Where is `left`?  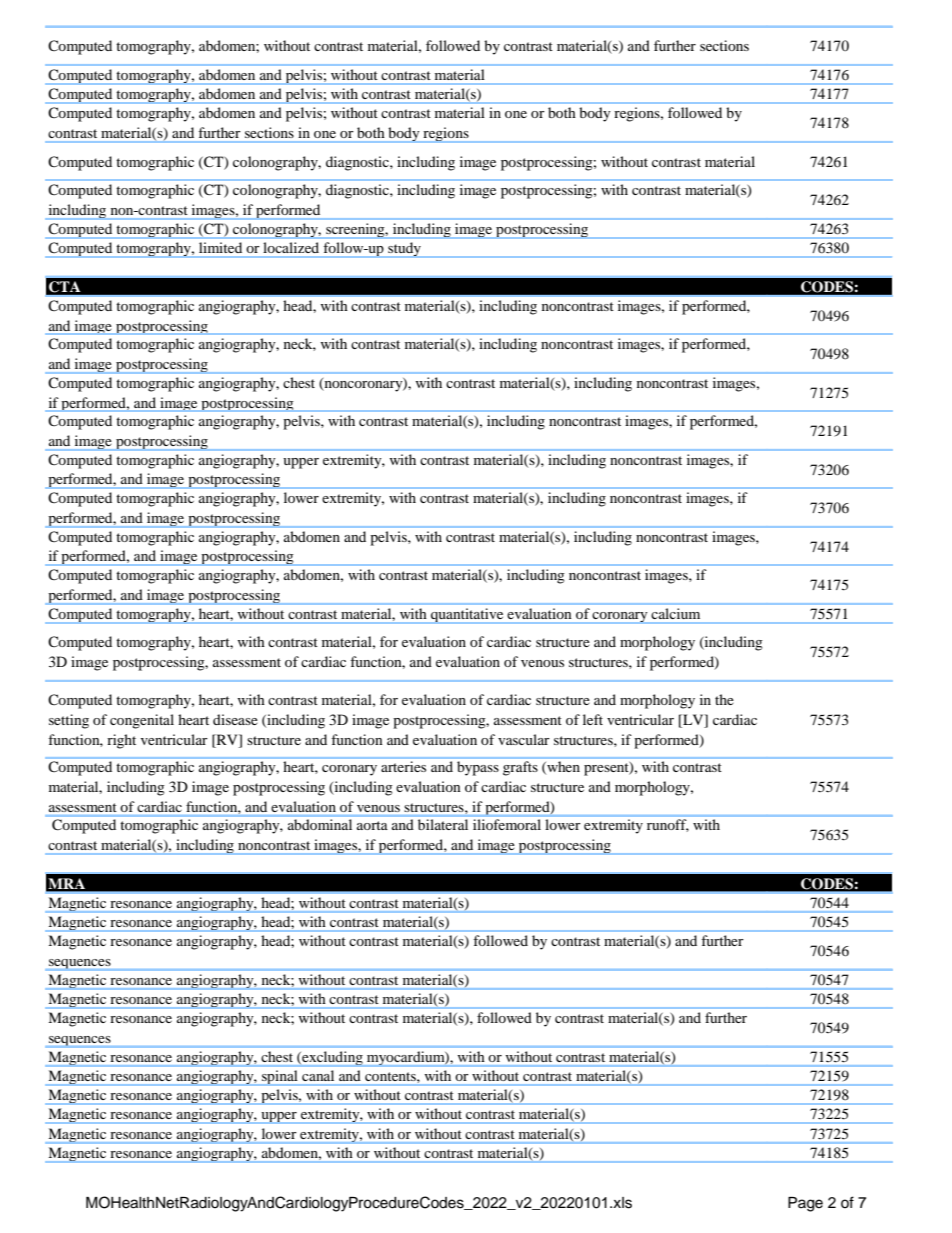
left is located at coordinates (593, 719).
